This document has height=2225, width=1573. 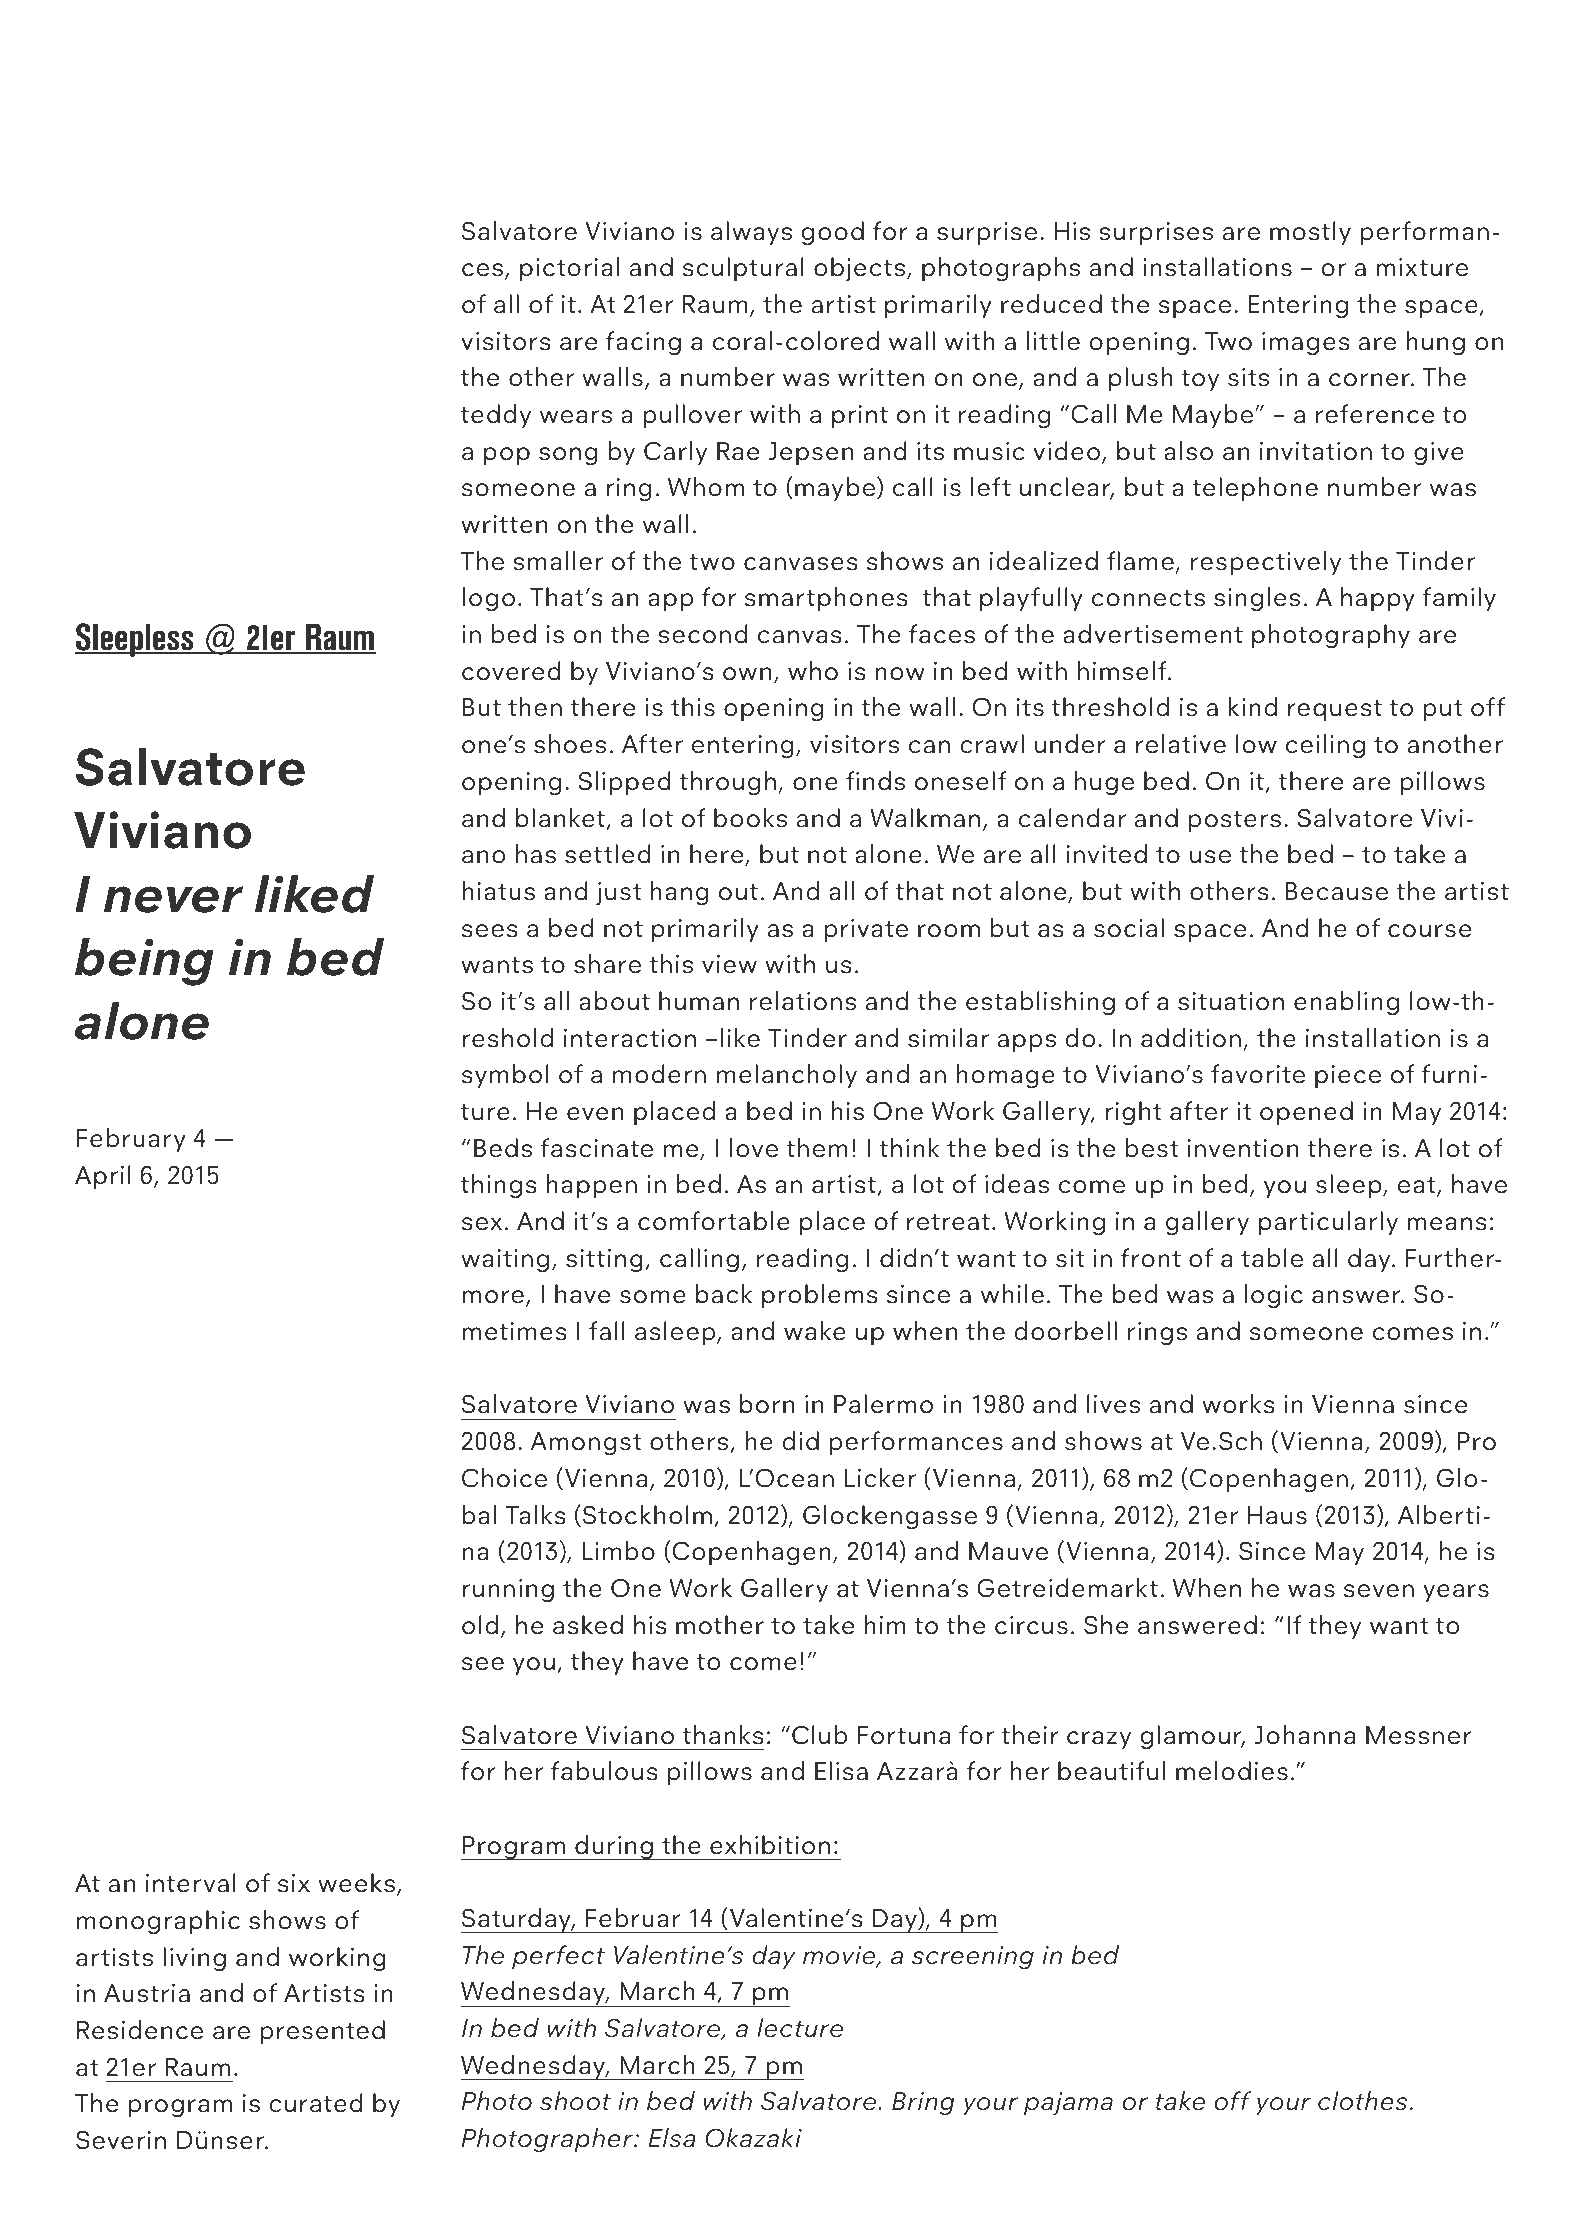 I want to click on Licker, so click(x=880, y=1478).
